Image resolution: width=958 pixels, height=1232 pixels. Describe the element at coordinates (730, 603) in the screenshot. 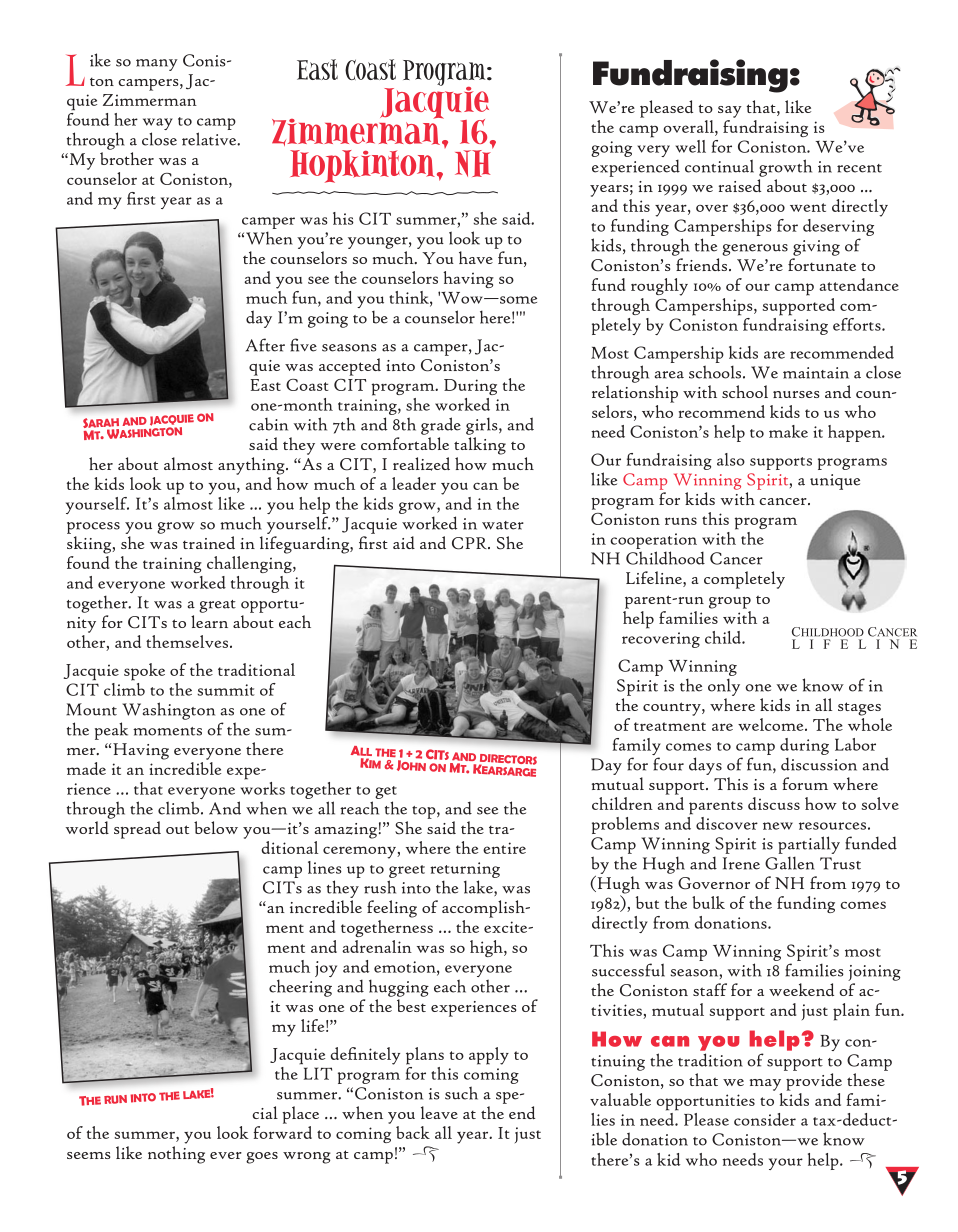

I see `group` at that location.
